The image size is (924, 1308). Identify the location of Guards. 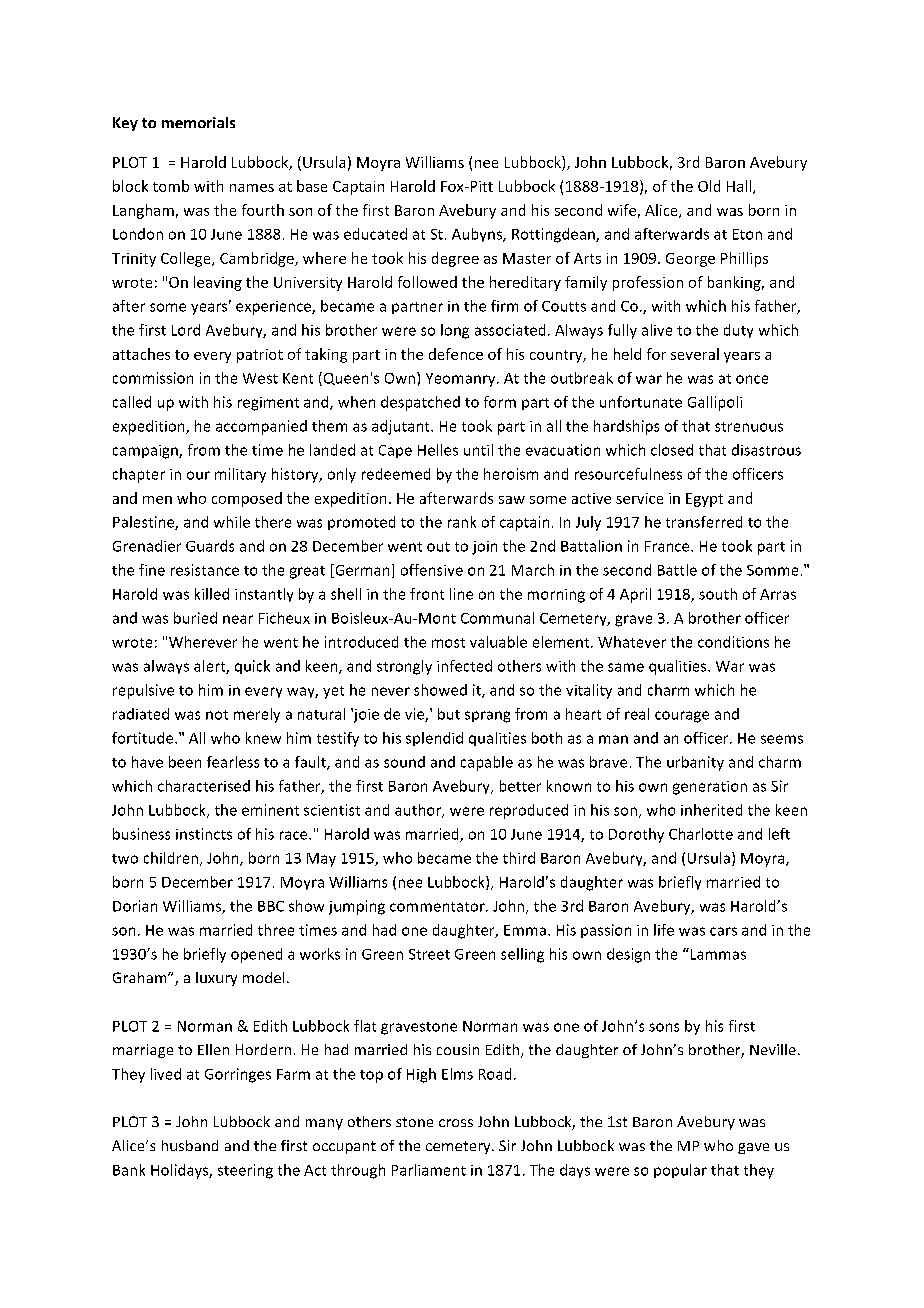
(210, 546).
